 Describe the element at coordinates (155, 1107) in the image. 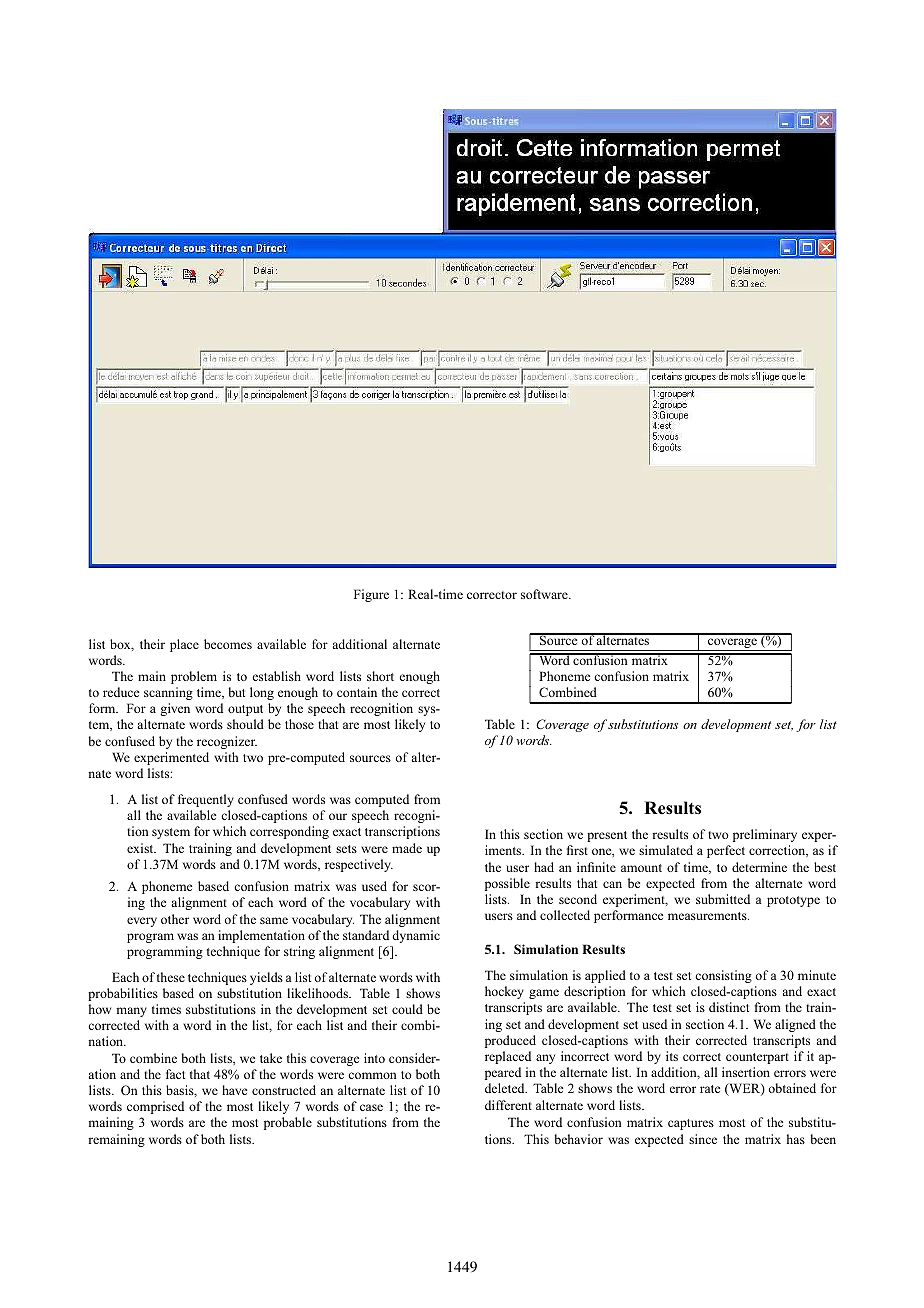

I see `comprised` at that location.
